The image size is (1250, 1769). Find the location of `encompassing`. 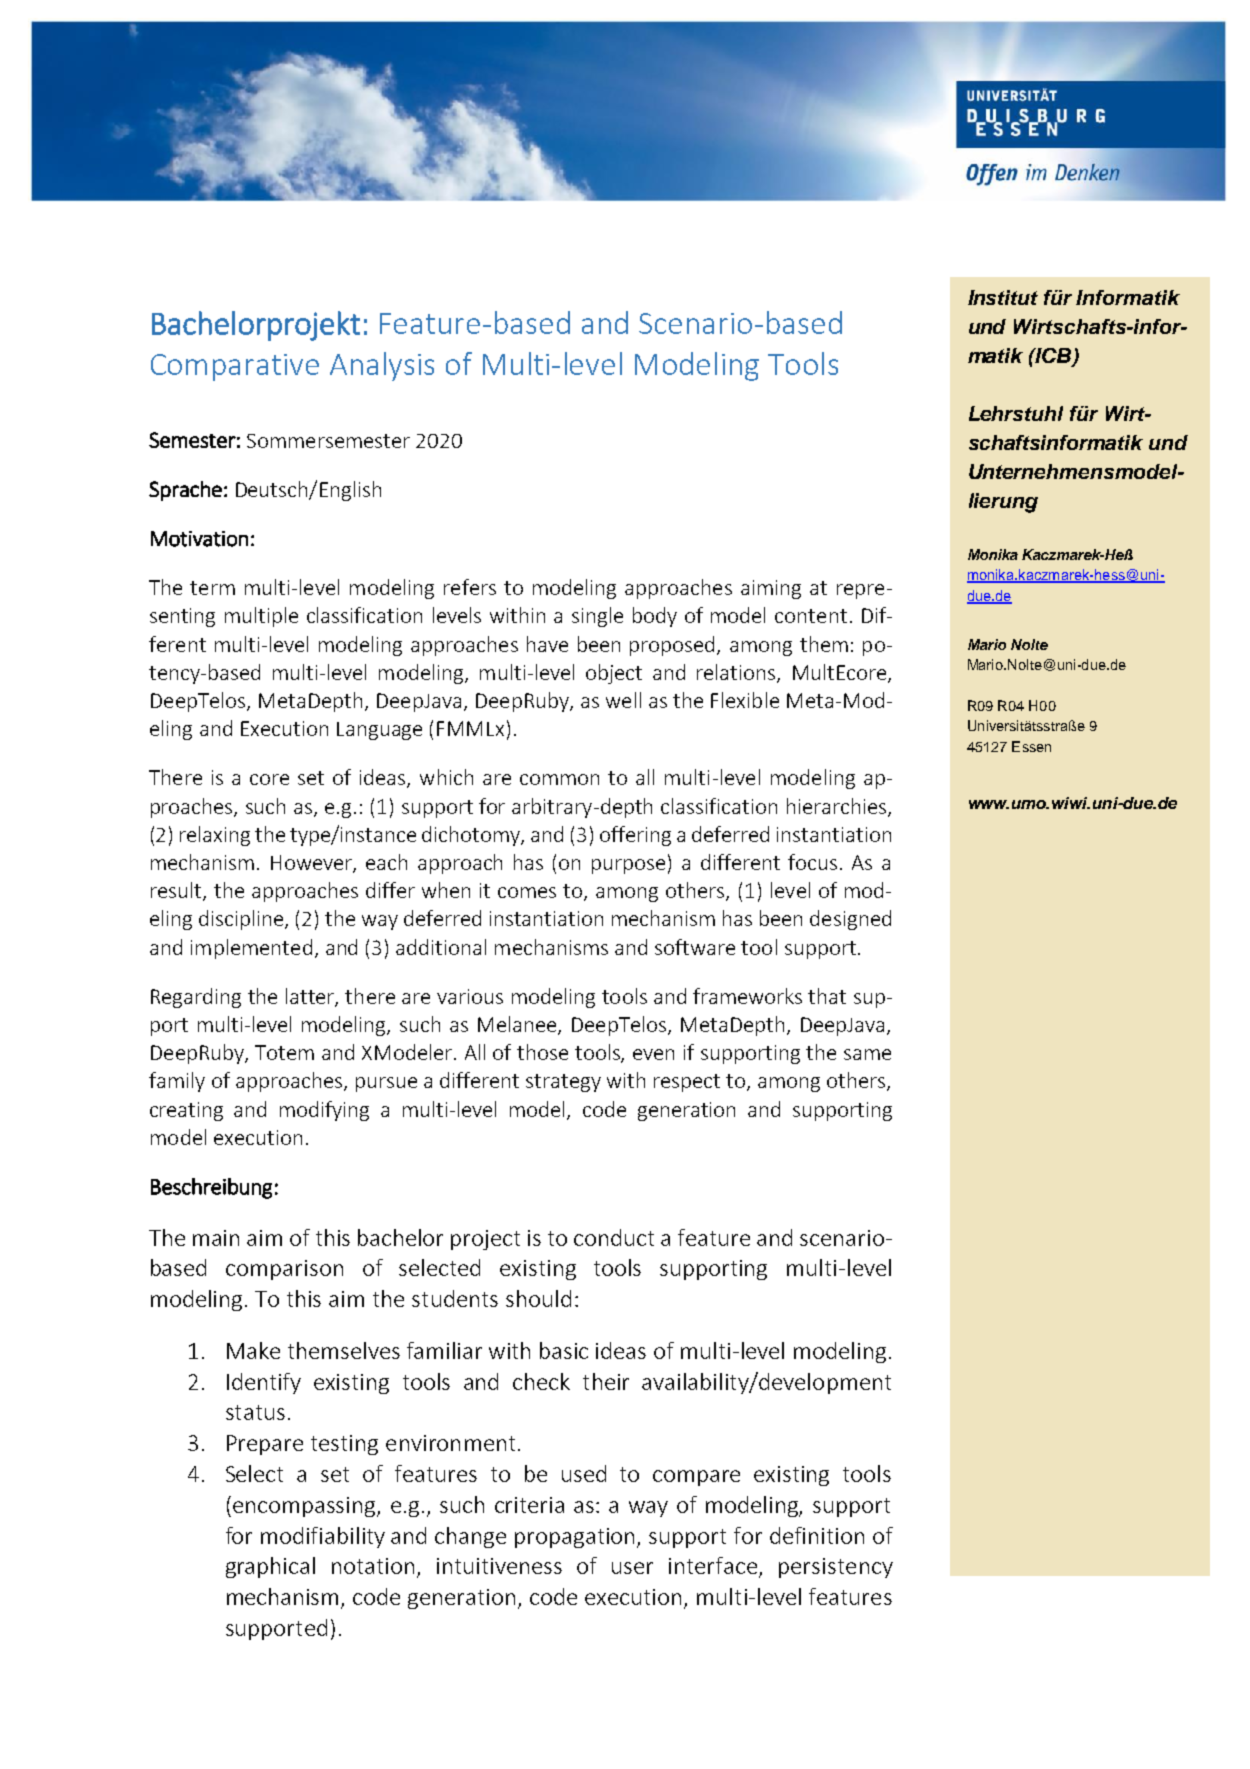

encompassing is located at coordinates (305, 1507).
